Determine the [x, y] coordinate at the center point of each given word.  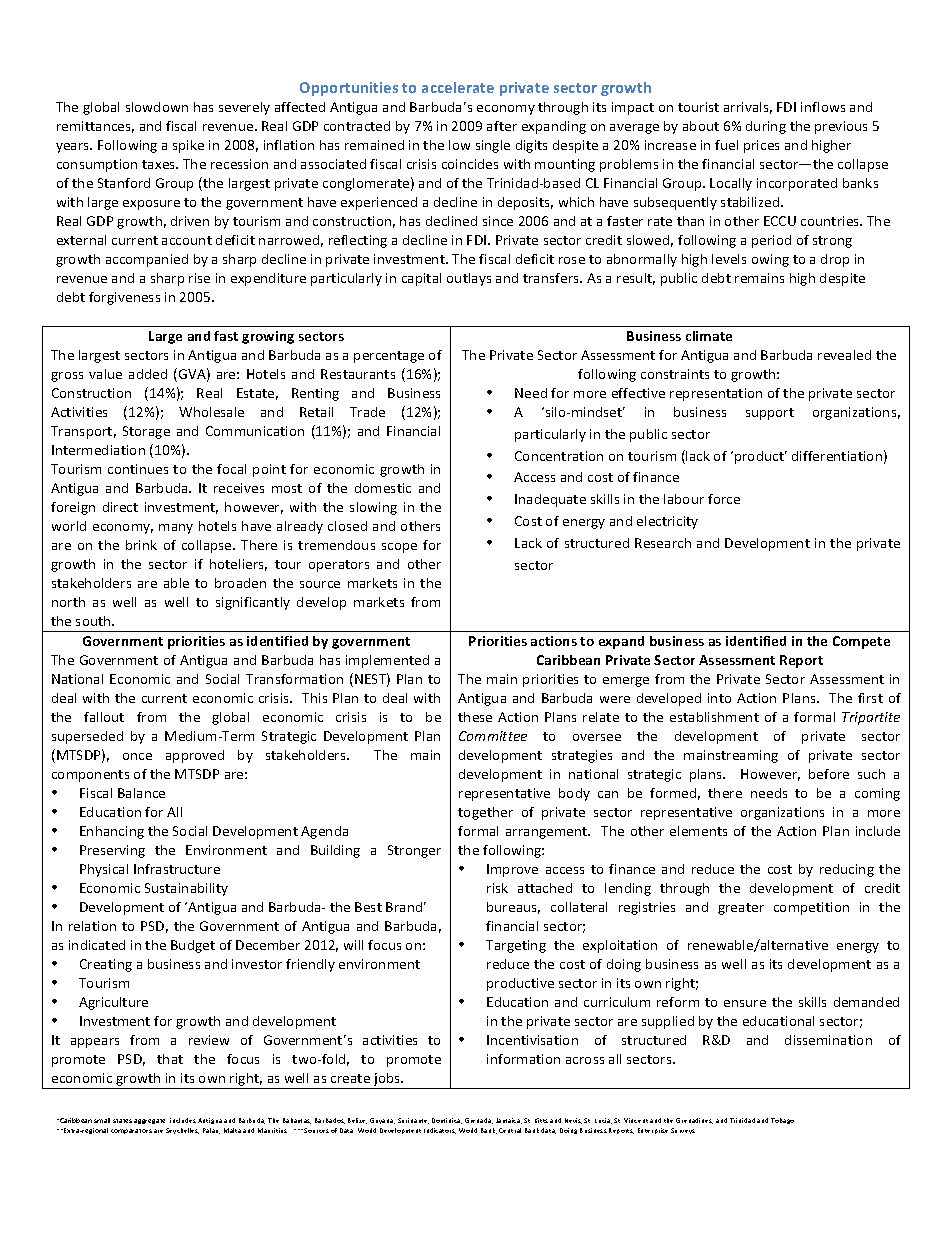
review [209, 1040]
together [485, 813]
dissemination [828, 1040]
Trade [367, 412]
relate [601, 717]
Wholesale [211, 412]
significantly [253, 603]
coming [877, 794]
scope [399, 548]
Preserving [112, 851]
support [770, 414]
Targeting [516, 946]
